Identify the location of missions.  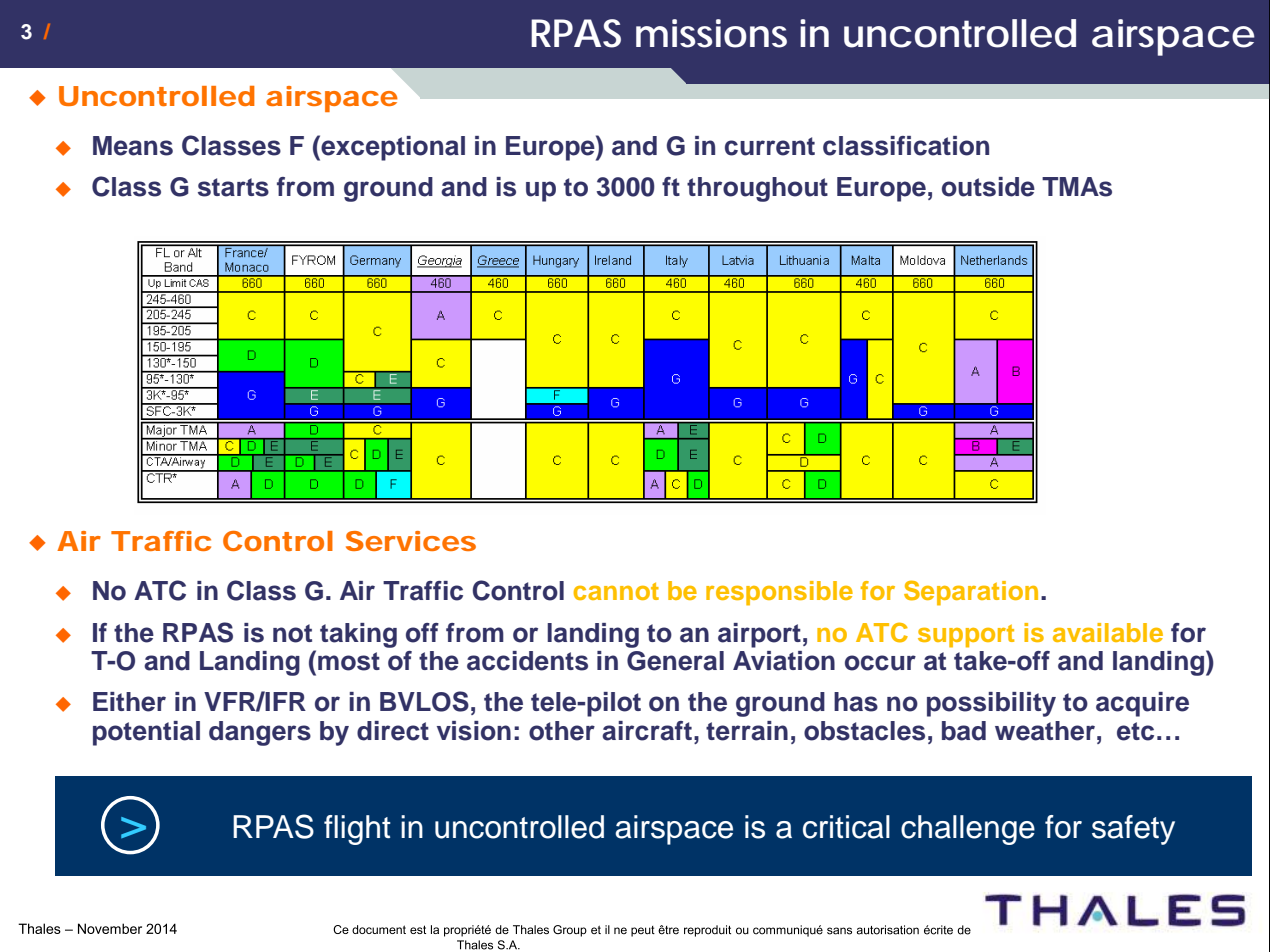
(711, 33).
